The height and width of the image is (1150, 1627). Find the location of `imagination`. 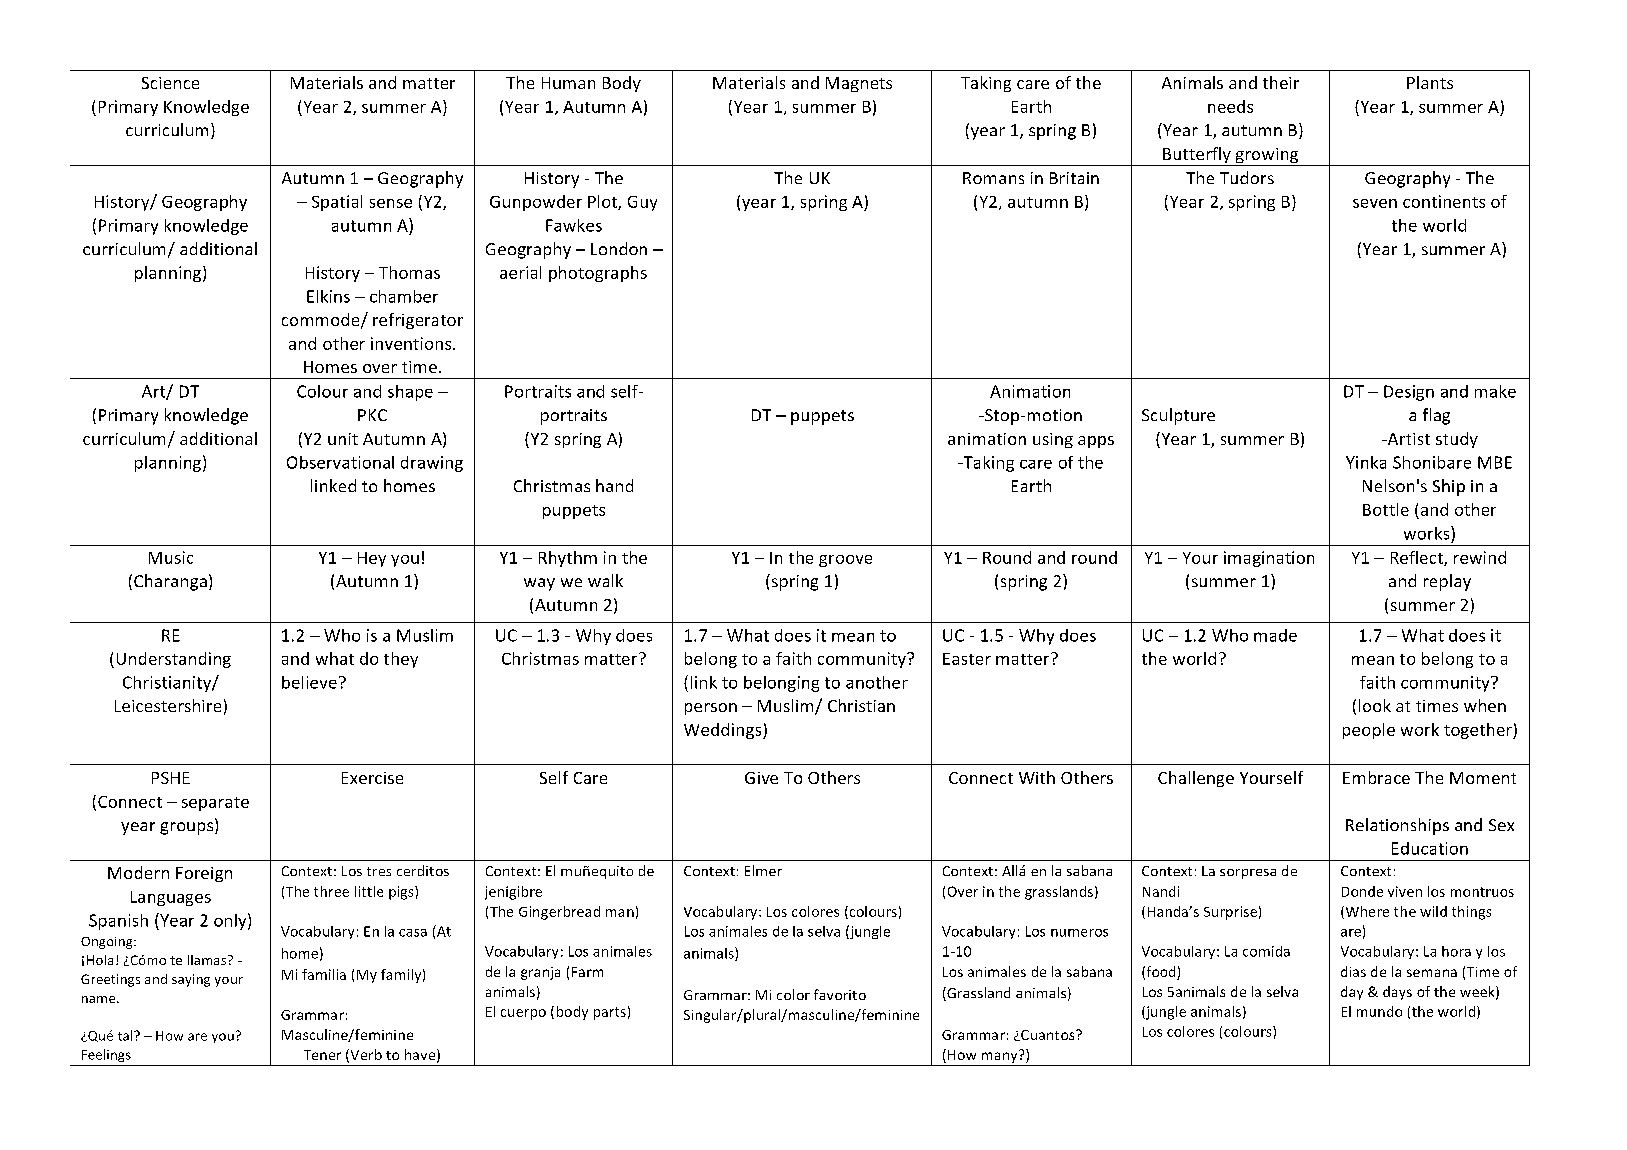

imagination is located at coordinates (1269, 559).
